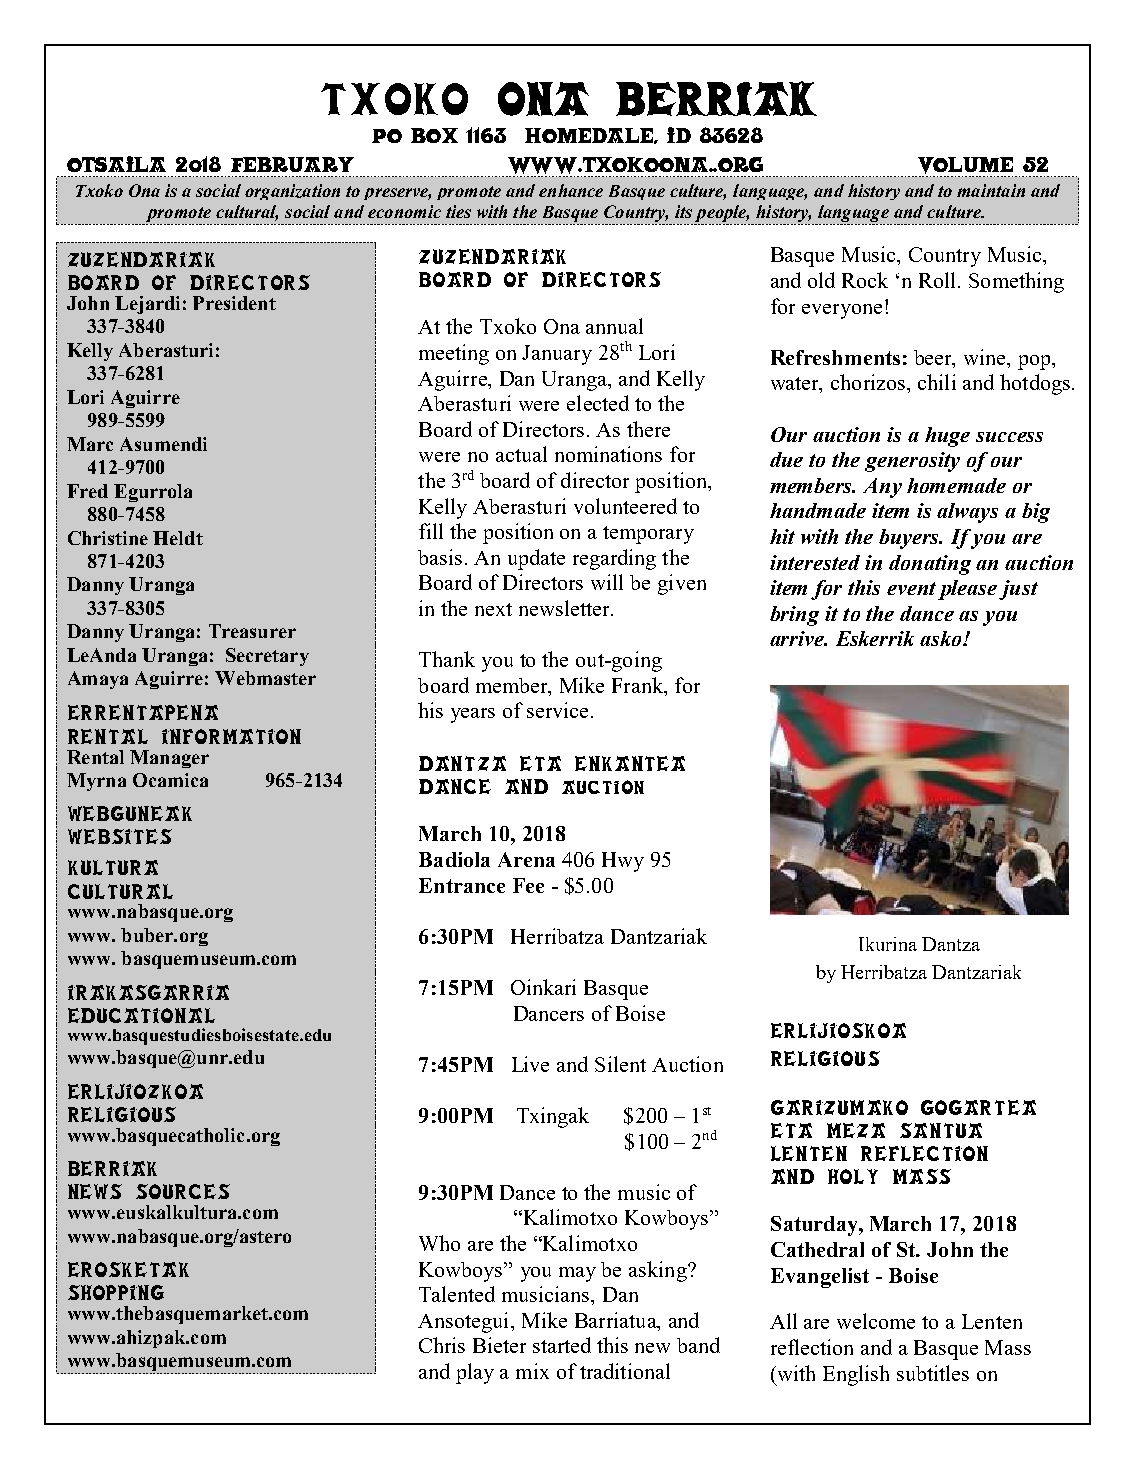 The width and height of the screenshot is (1135, 1469). Describe the element at coordinates (292, 164) in the screenshot. I see `February` at that location.
